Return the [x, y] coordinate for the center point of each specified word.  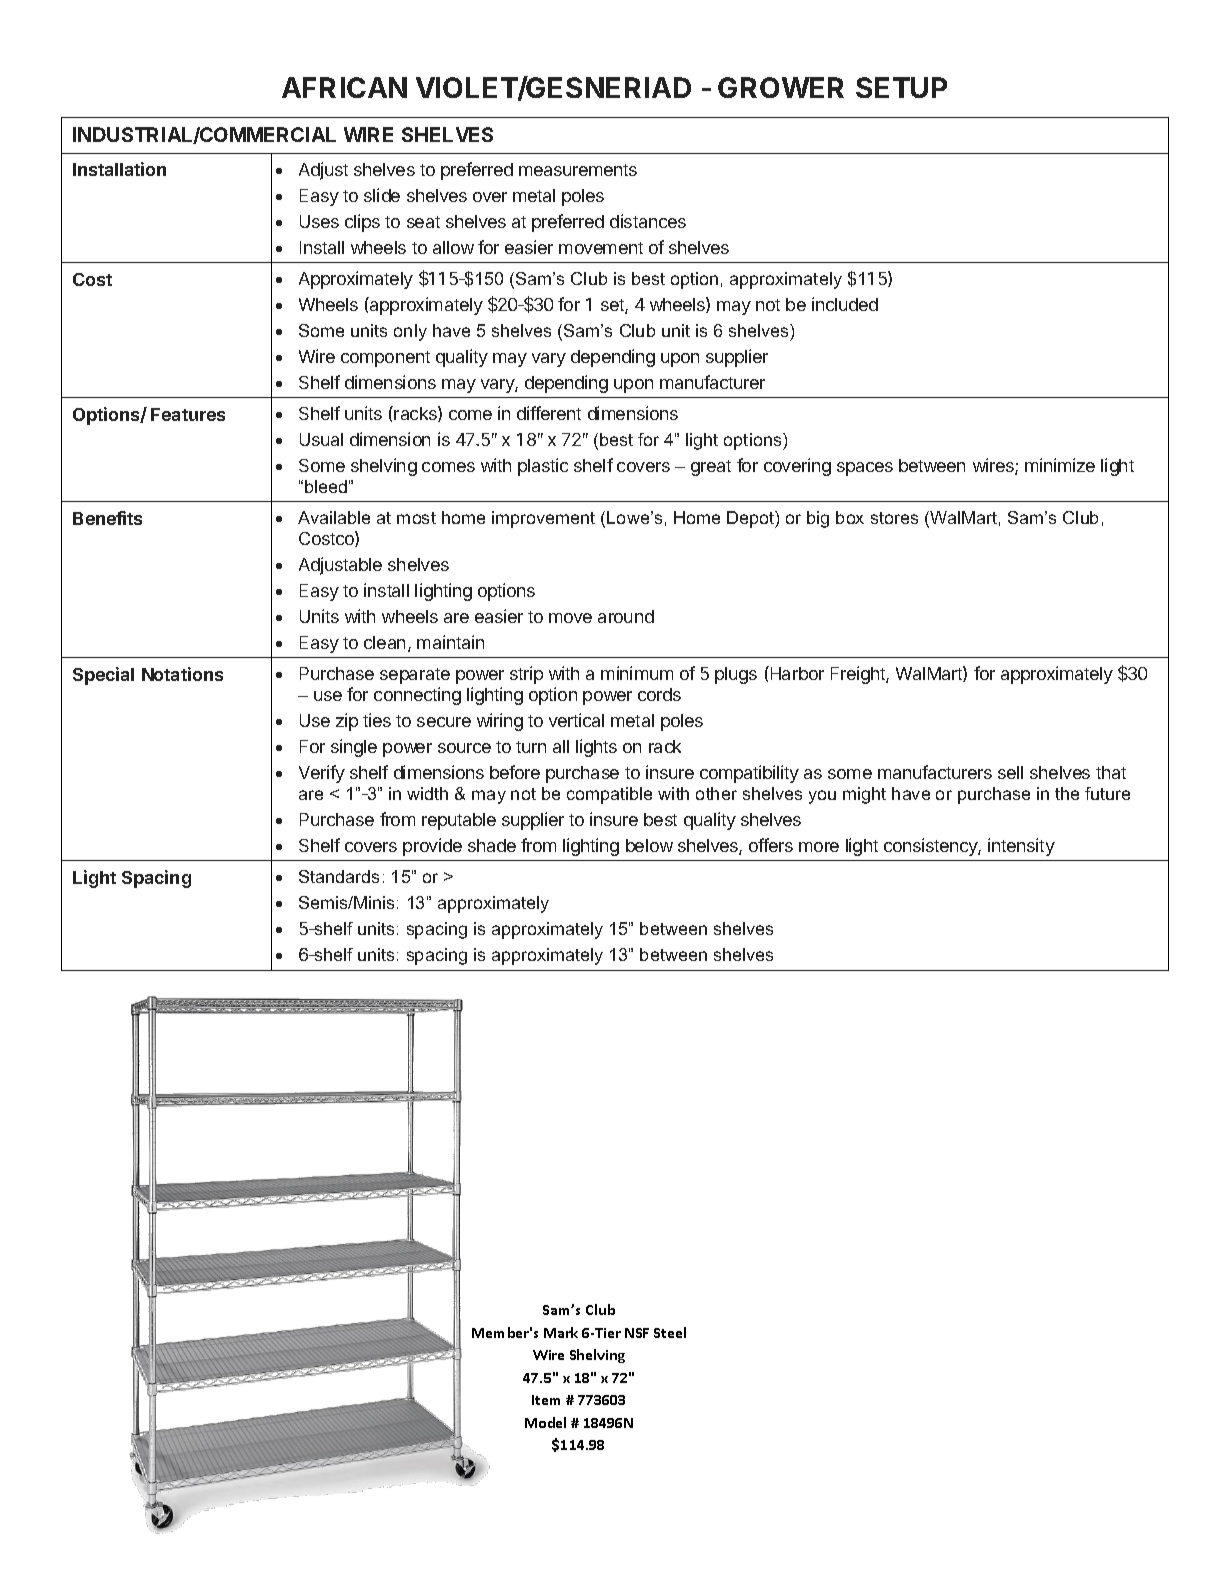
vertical [576, 720]
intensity [1021, 847]
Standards [339, 876]
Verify [322, 774]
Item [546, 1400]
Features [188, 414]
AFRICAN [344, 87]
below [649, 845]
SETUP [901, 87]
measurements [578, 170]
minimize [1060, 465]
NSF [637, 1333]
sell [1010, 772]
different [549, 413]
